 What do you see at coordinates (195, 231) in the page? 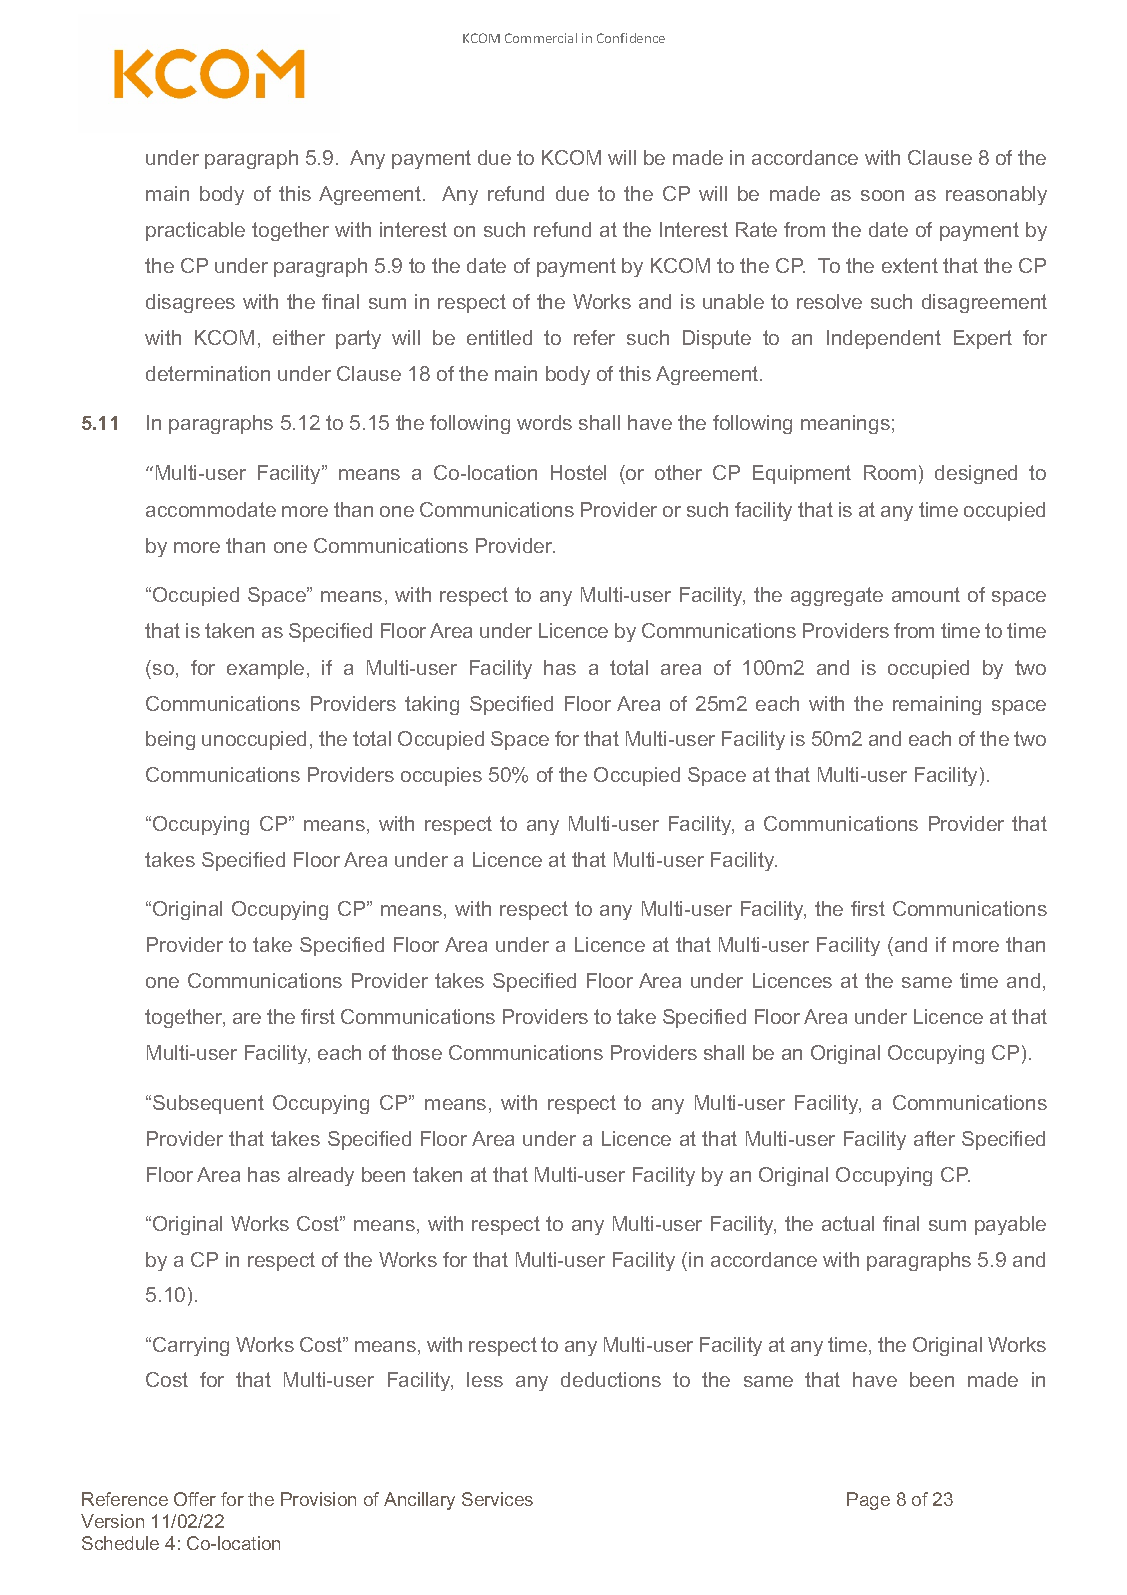
I see `practicable` at bounding box center [195, 231].
